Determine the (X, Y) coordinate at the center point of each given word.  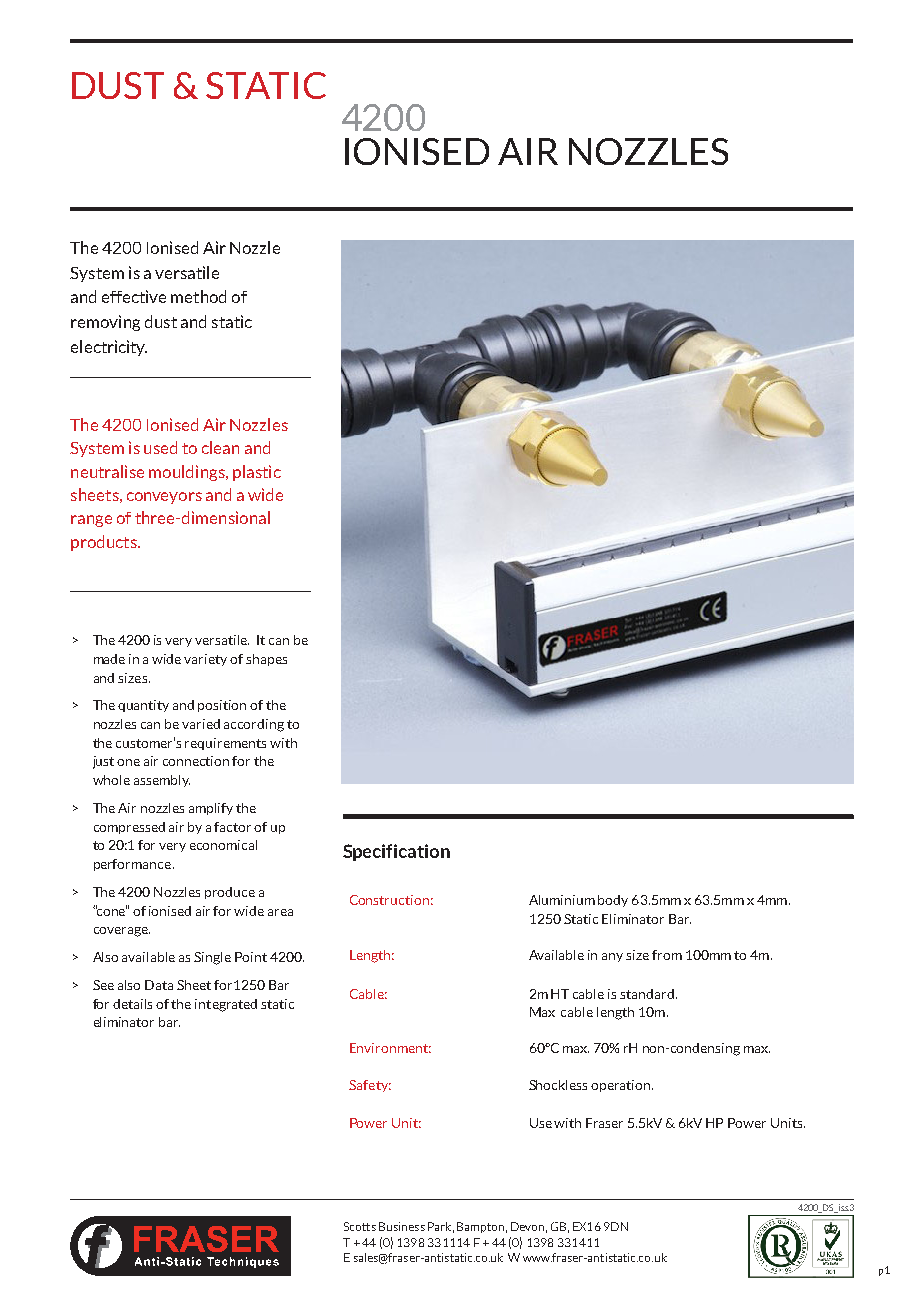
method (198, 296)
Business (402, 1226)
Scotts (360, 1226)
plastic (257, 473)
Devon (527, 1226)
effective (134, 296)
